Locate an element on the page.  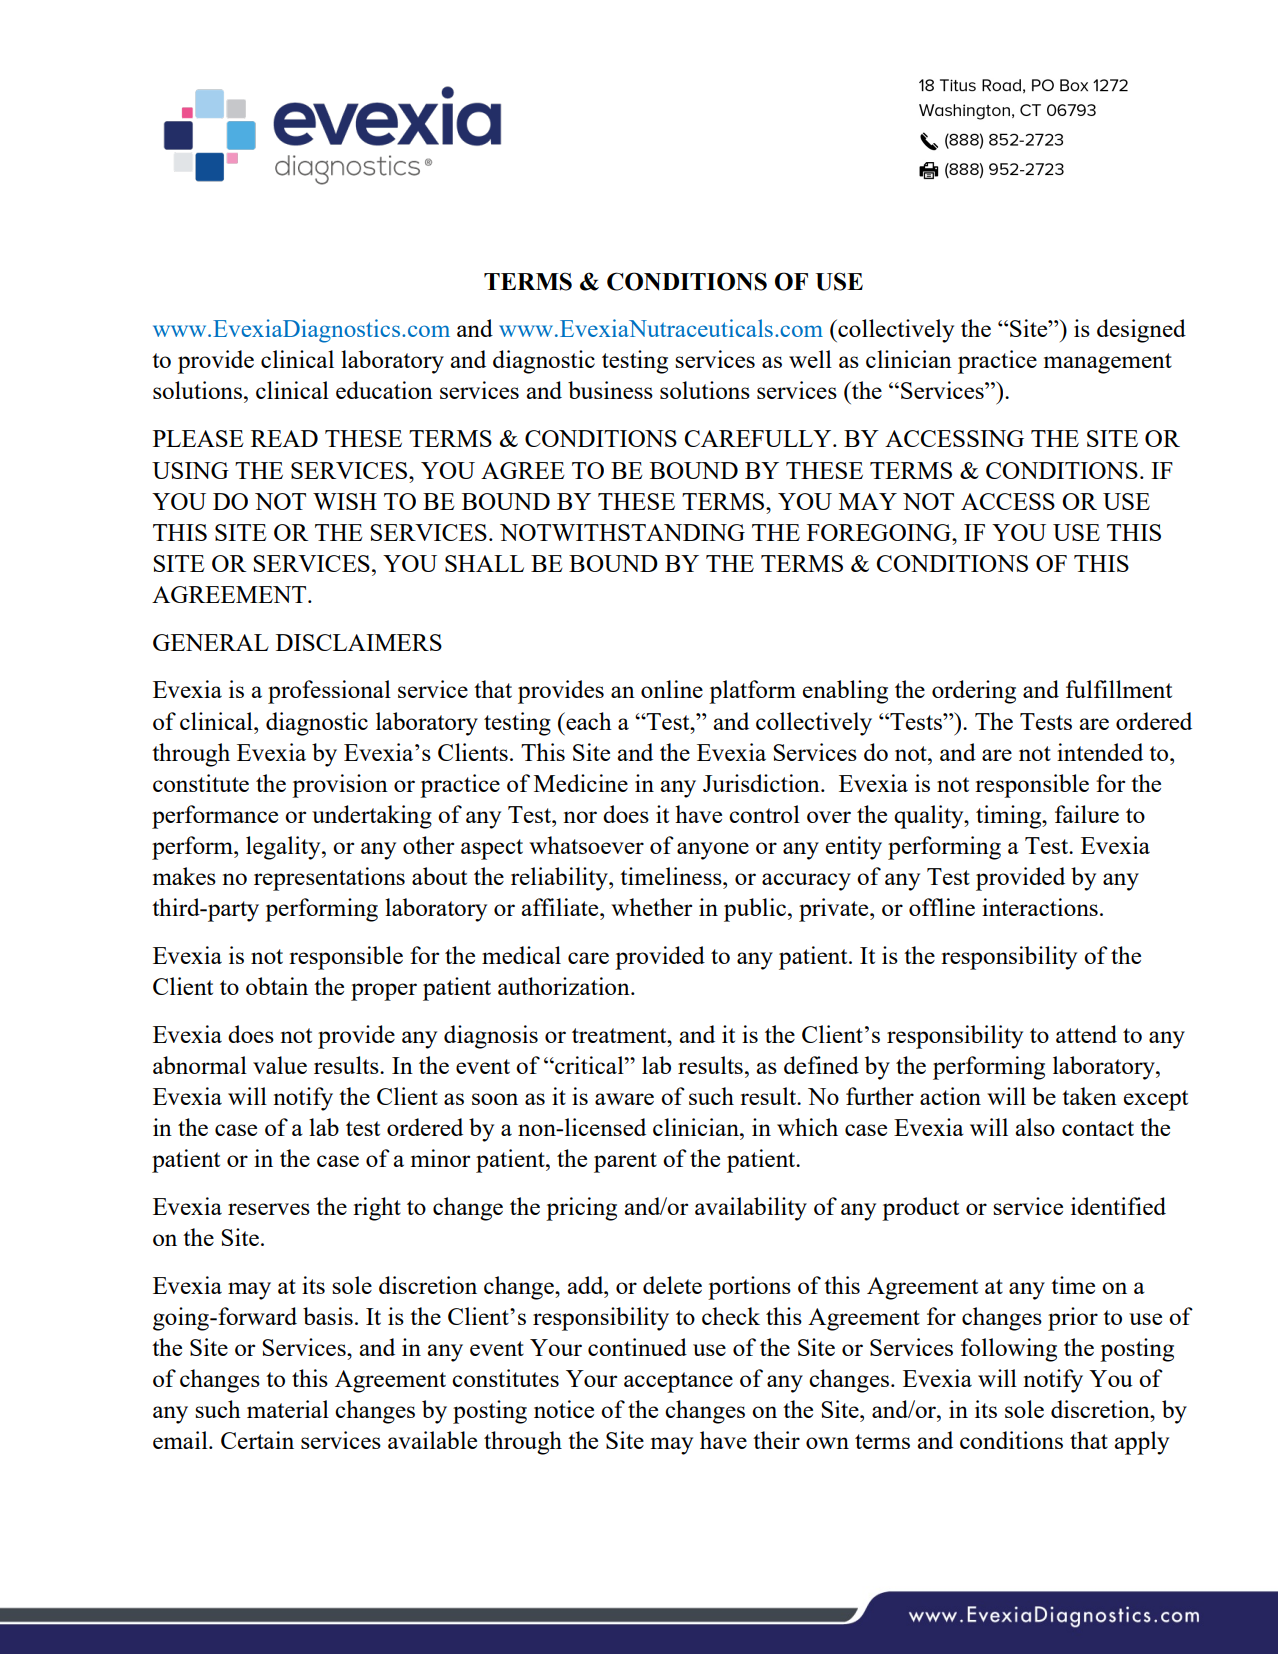
business is located at coordinates (610, 390).
